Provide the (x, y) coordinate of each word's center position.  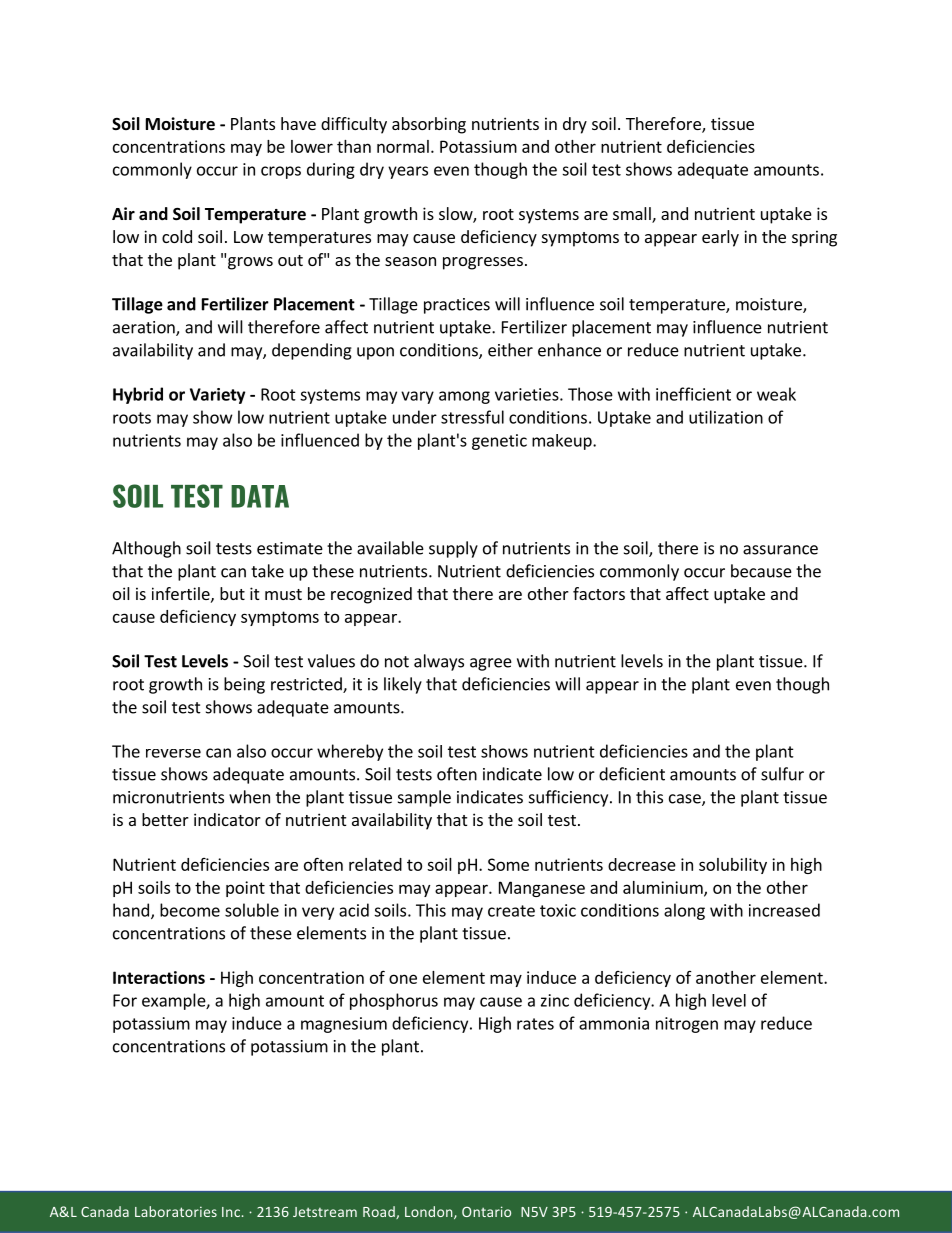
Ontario (486, 1211)
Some (508, 864)
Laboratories (176, 1211)
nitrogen (687, 1025)
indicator (227, 819)
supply (453, 549)
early (720, 238)
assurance (780, 550)
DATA (260, 496)
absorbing (429, 125)
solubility (733, 866)
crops (281, 172)
